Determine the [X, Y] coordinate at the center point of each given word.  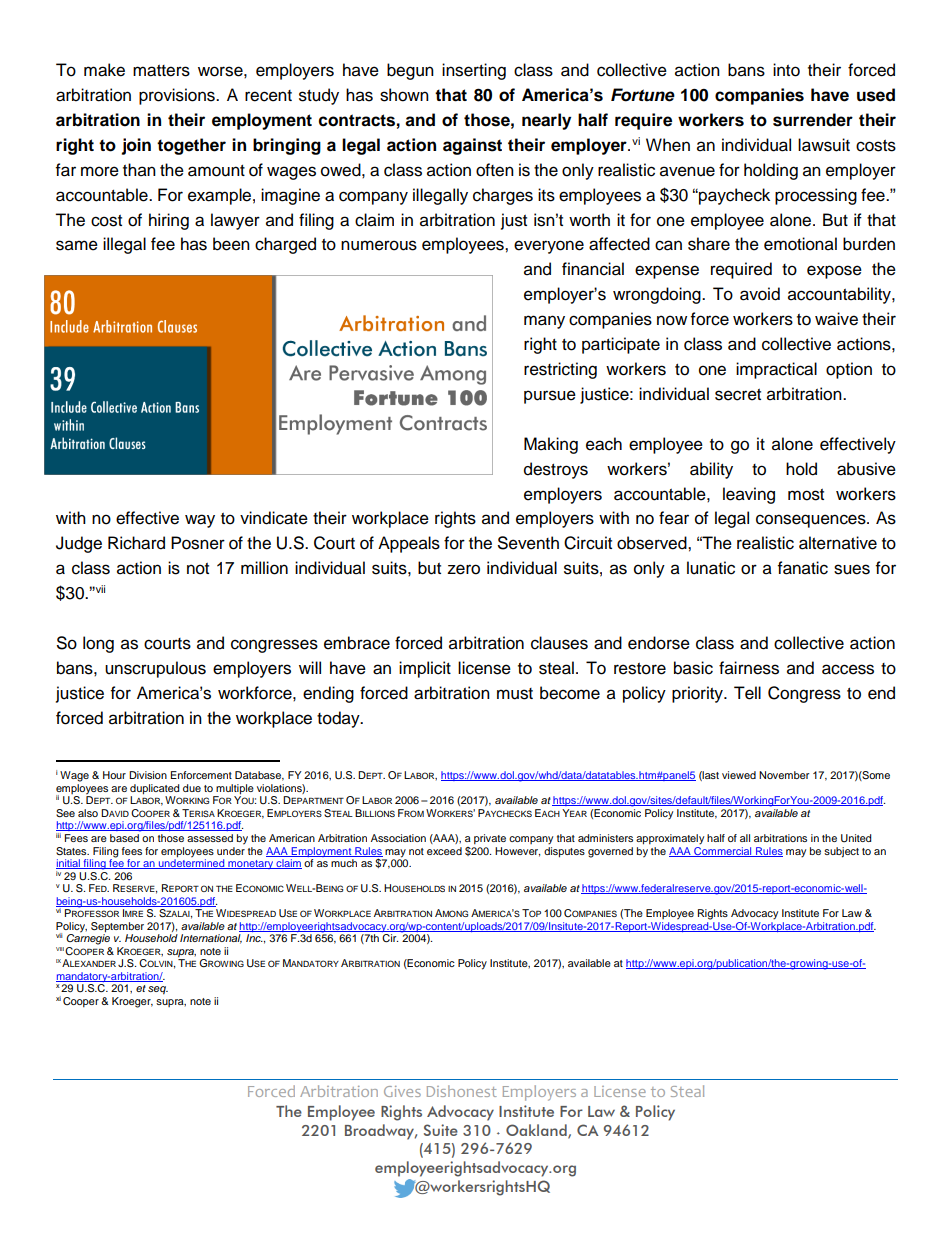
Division [148, 775]
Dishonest [462, 1091]
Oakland [537, 1131]
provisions [178, 96]
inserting [474, 71]
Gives [402, 1091]
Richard [136, 543]
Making [551, 445]
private [490, 839]
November [784, 775]
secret [738, 395]
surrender [813, 120]
